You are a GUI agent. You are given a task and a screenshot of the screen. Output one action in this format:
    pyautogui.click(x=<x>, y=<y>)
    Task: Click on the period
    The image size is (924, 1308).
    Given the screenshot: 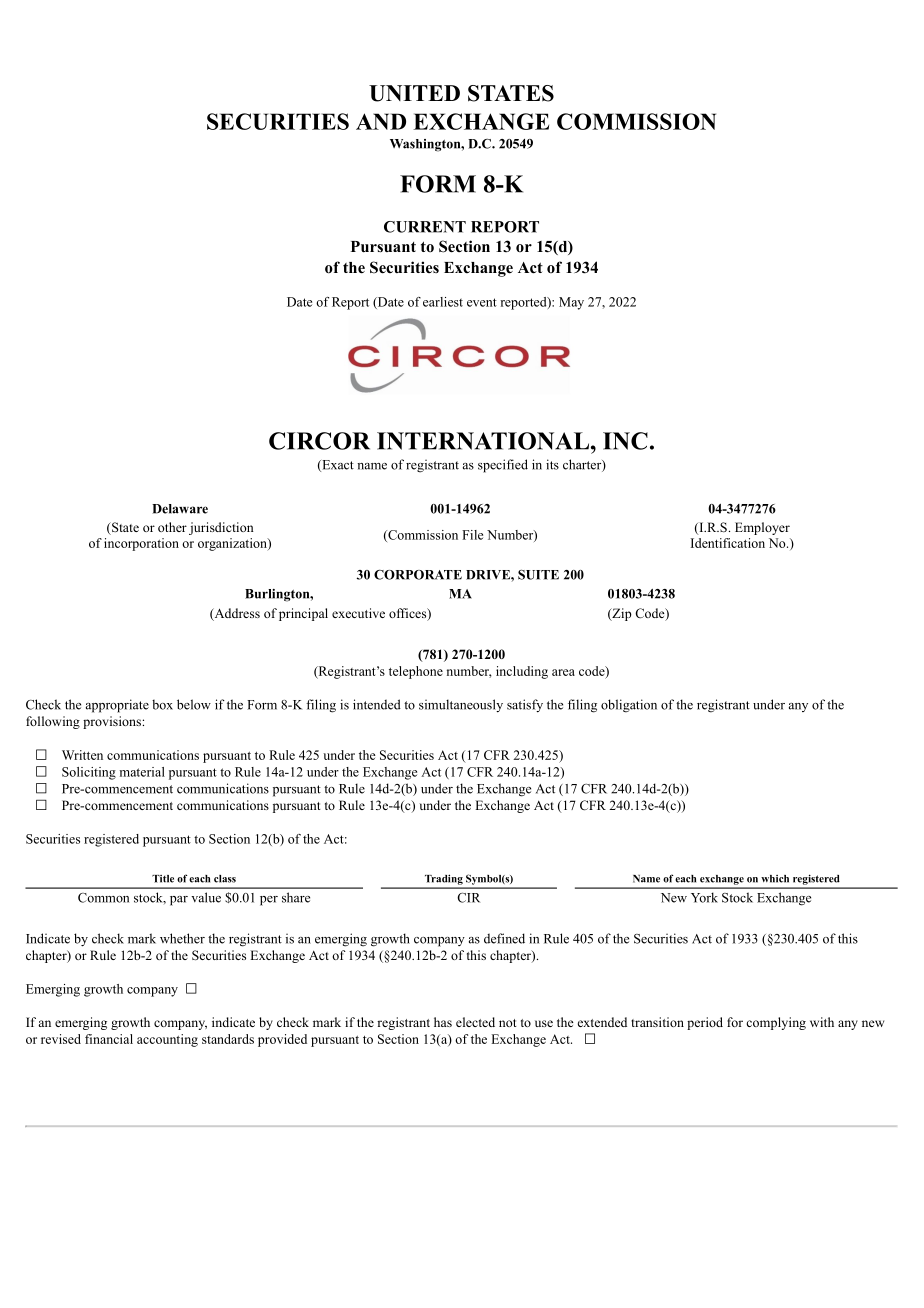 What is the action you would take?
    pyautogui.click(x=705, y=1023)
